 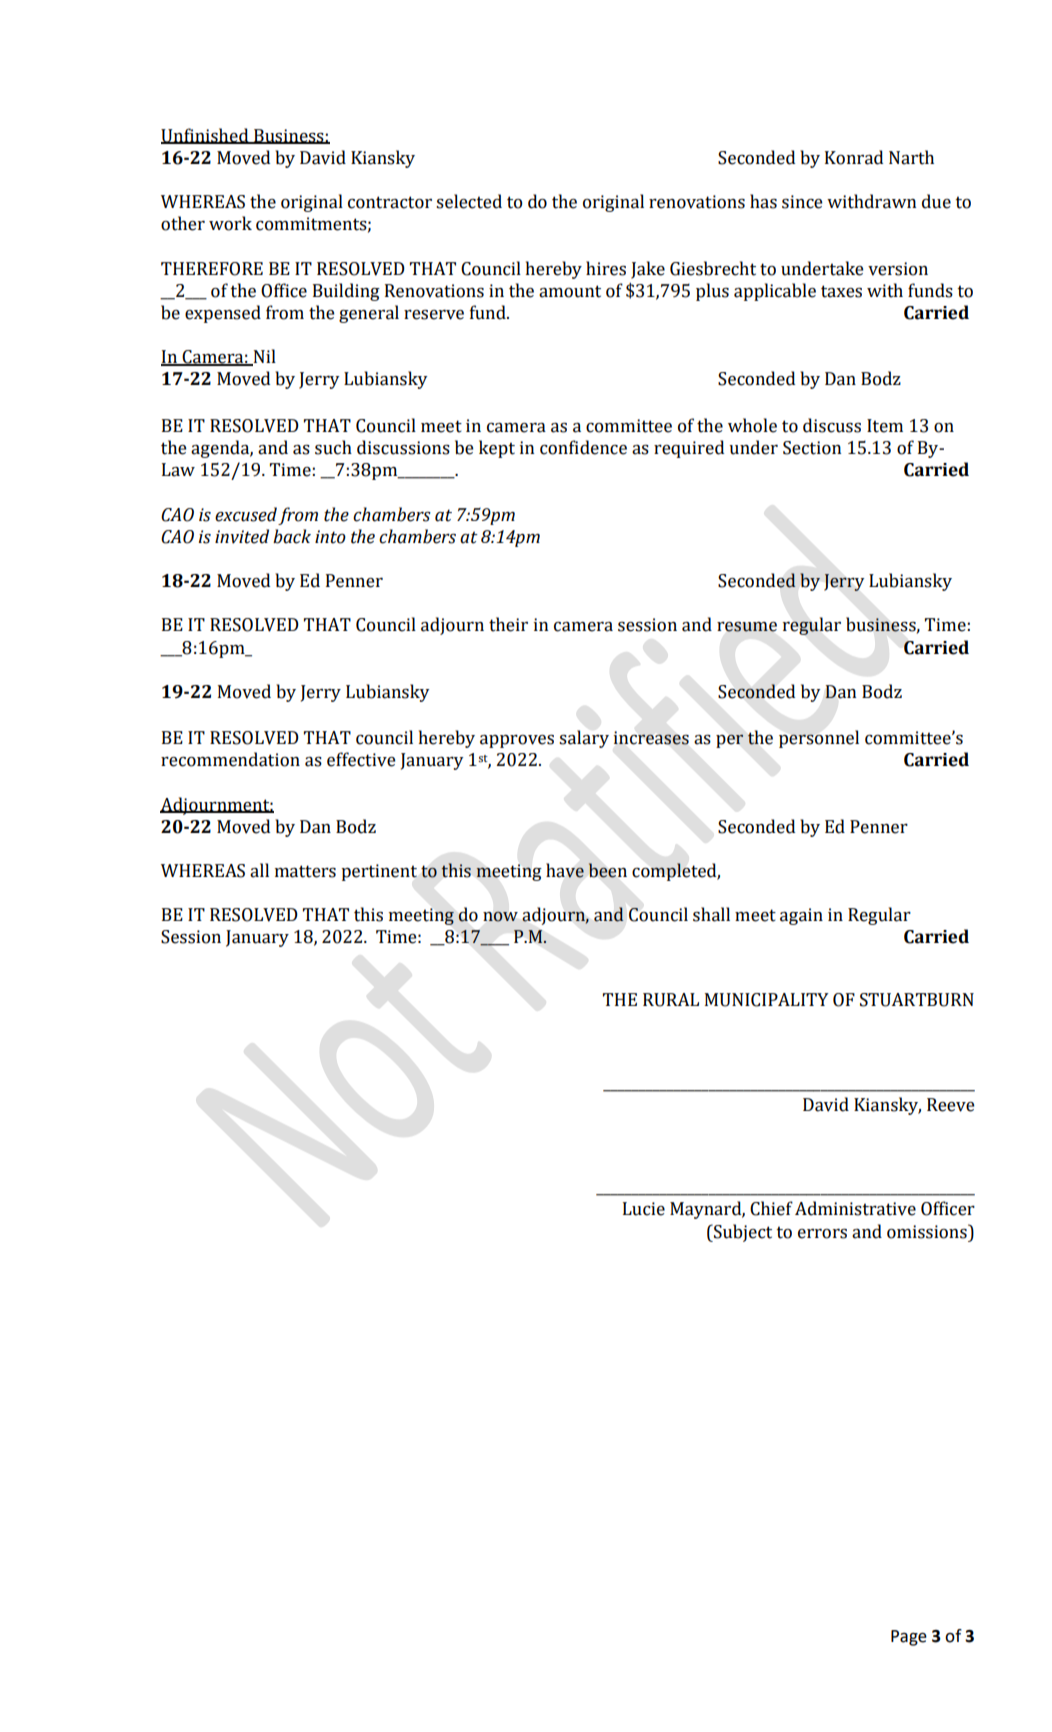 What do you see at coordinates (909, 1638) in the screenshot?
I see `Page` at bounding box center [909, 1638].
